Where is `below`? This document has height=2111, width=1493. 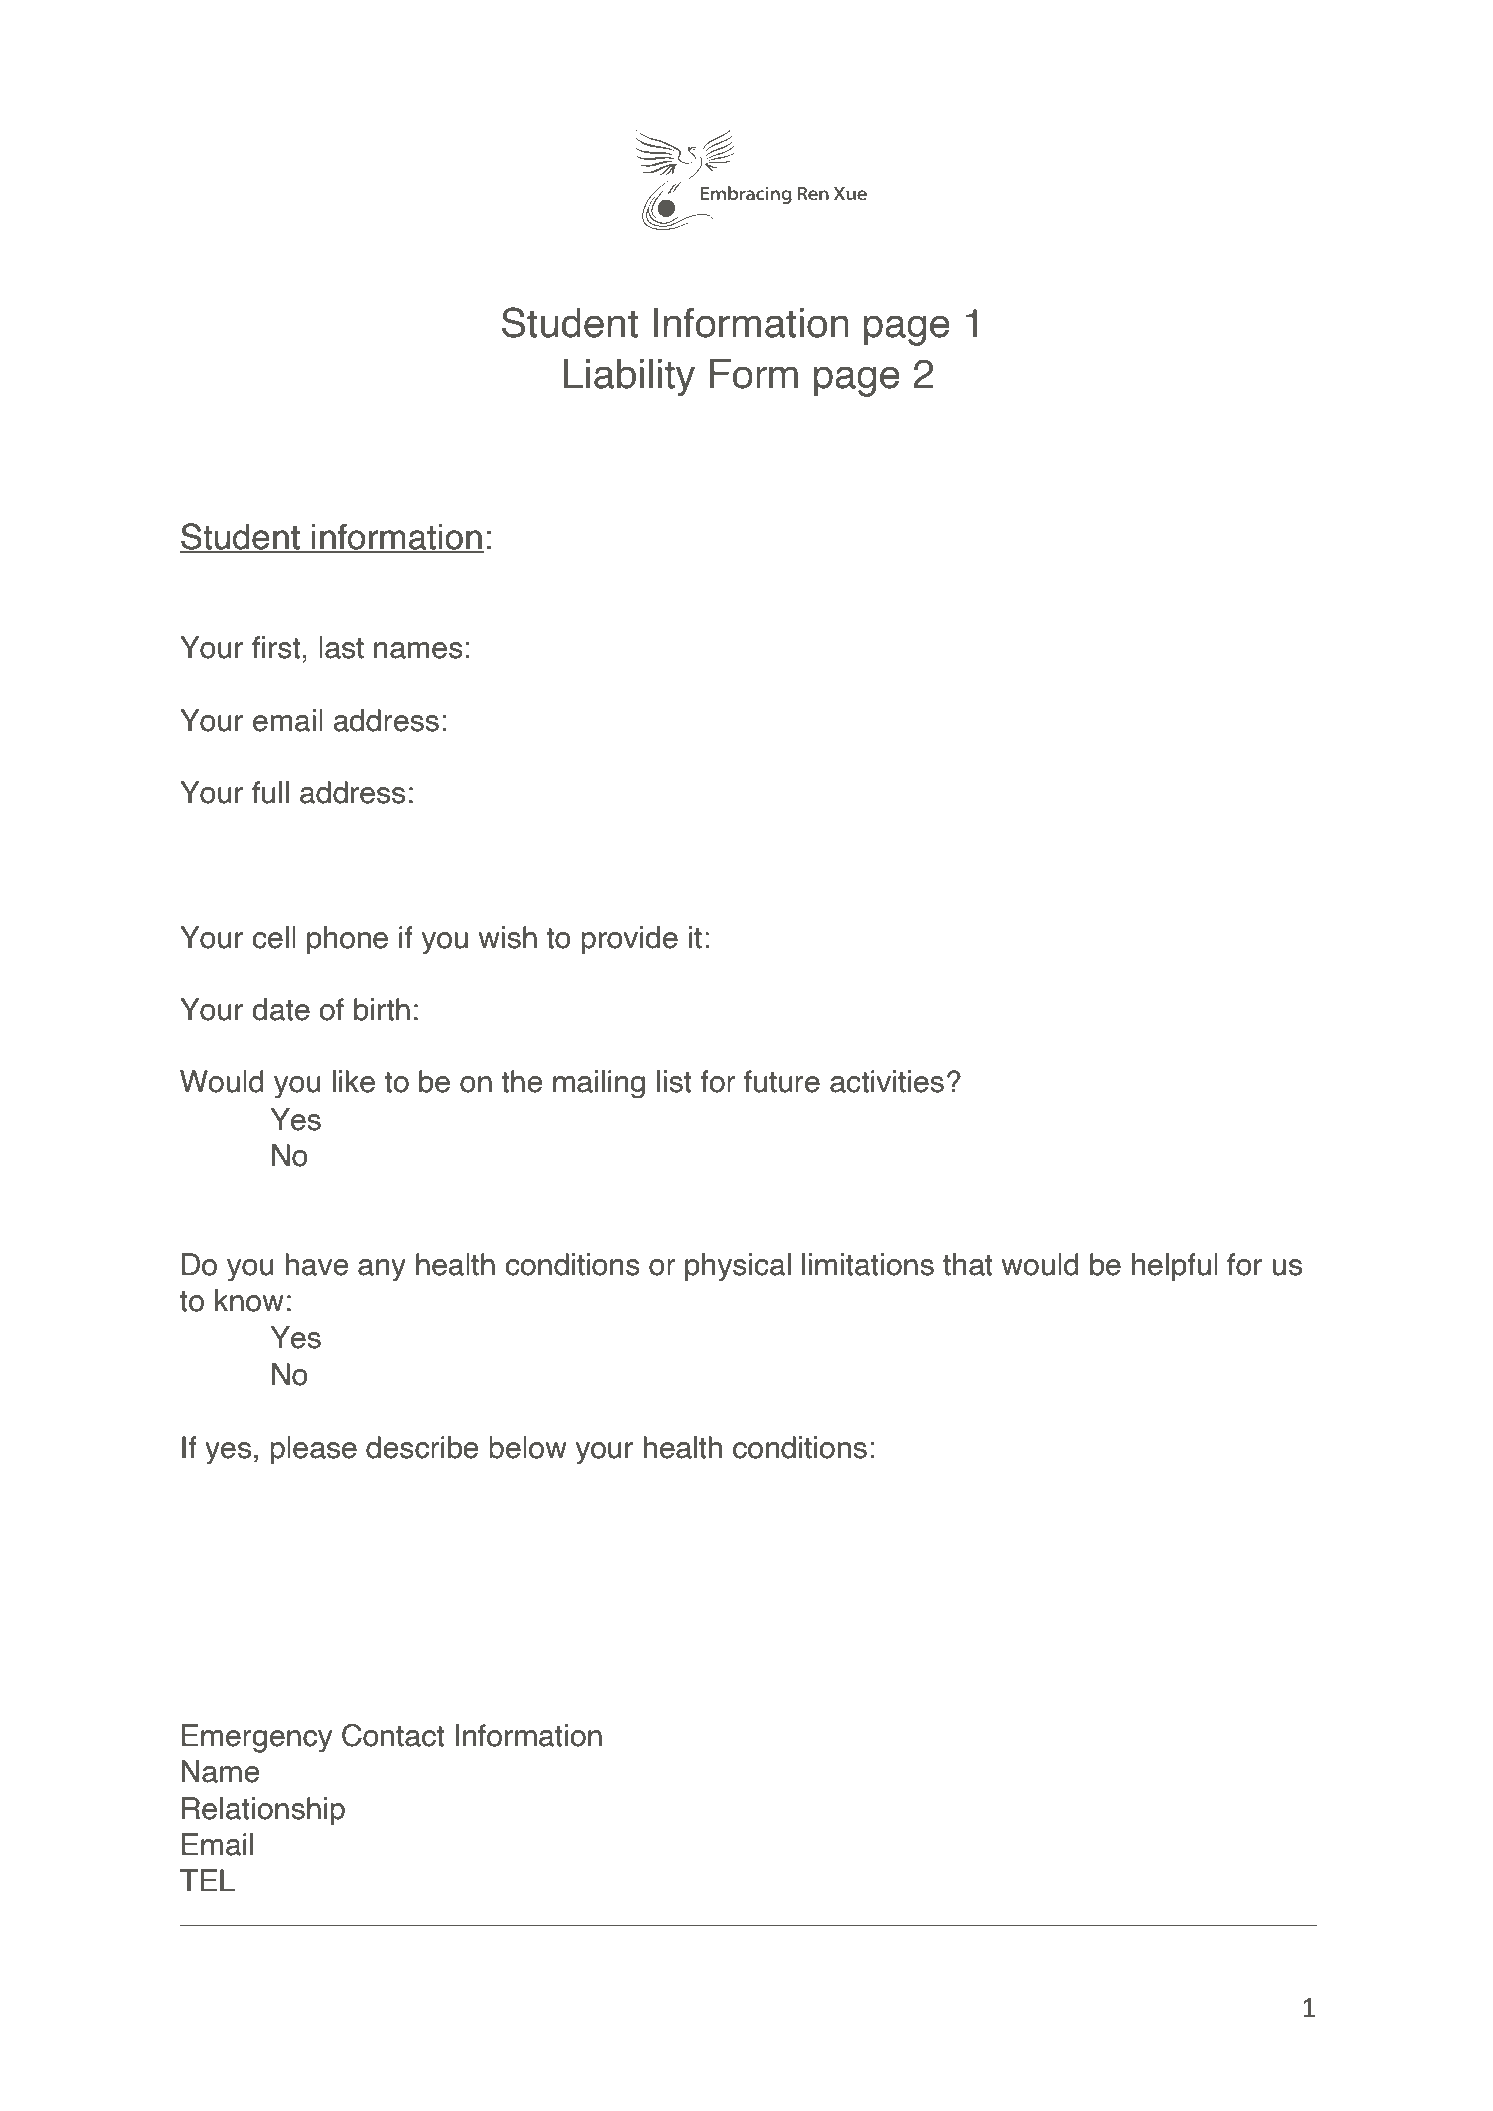
below is located at coordinates (528, 1447).
